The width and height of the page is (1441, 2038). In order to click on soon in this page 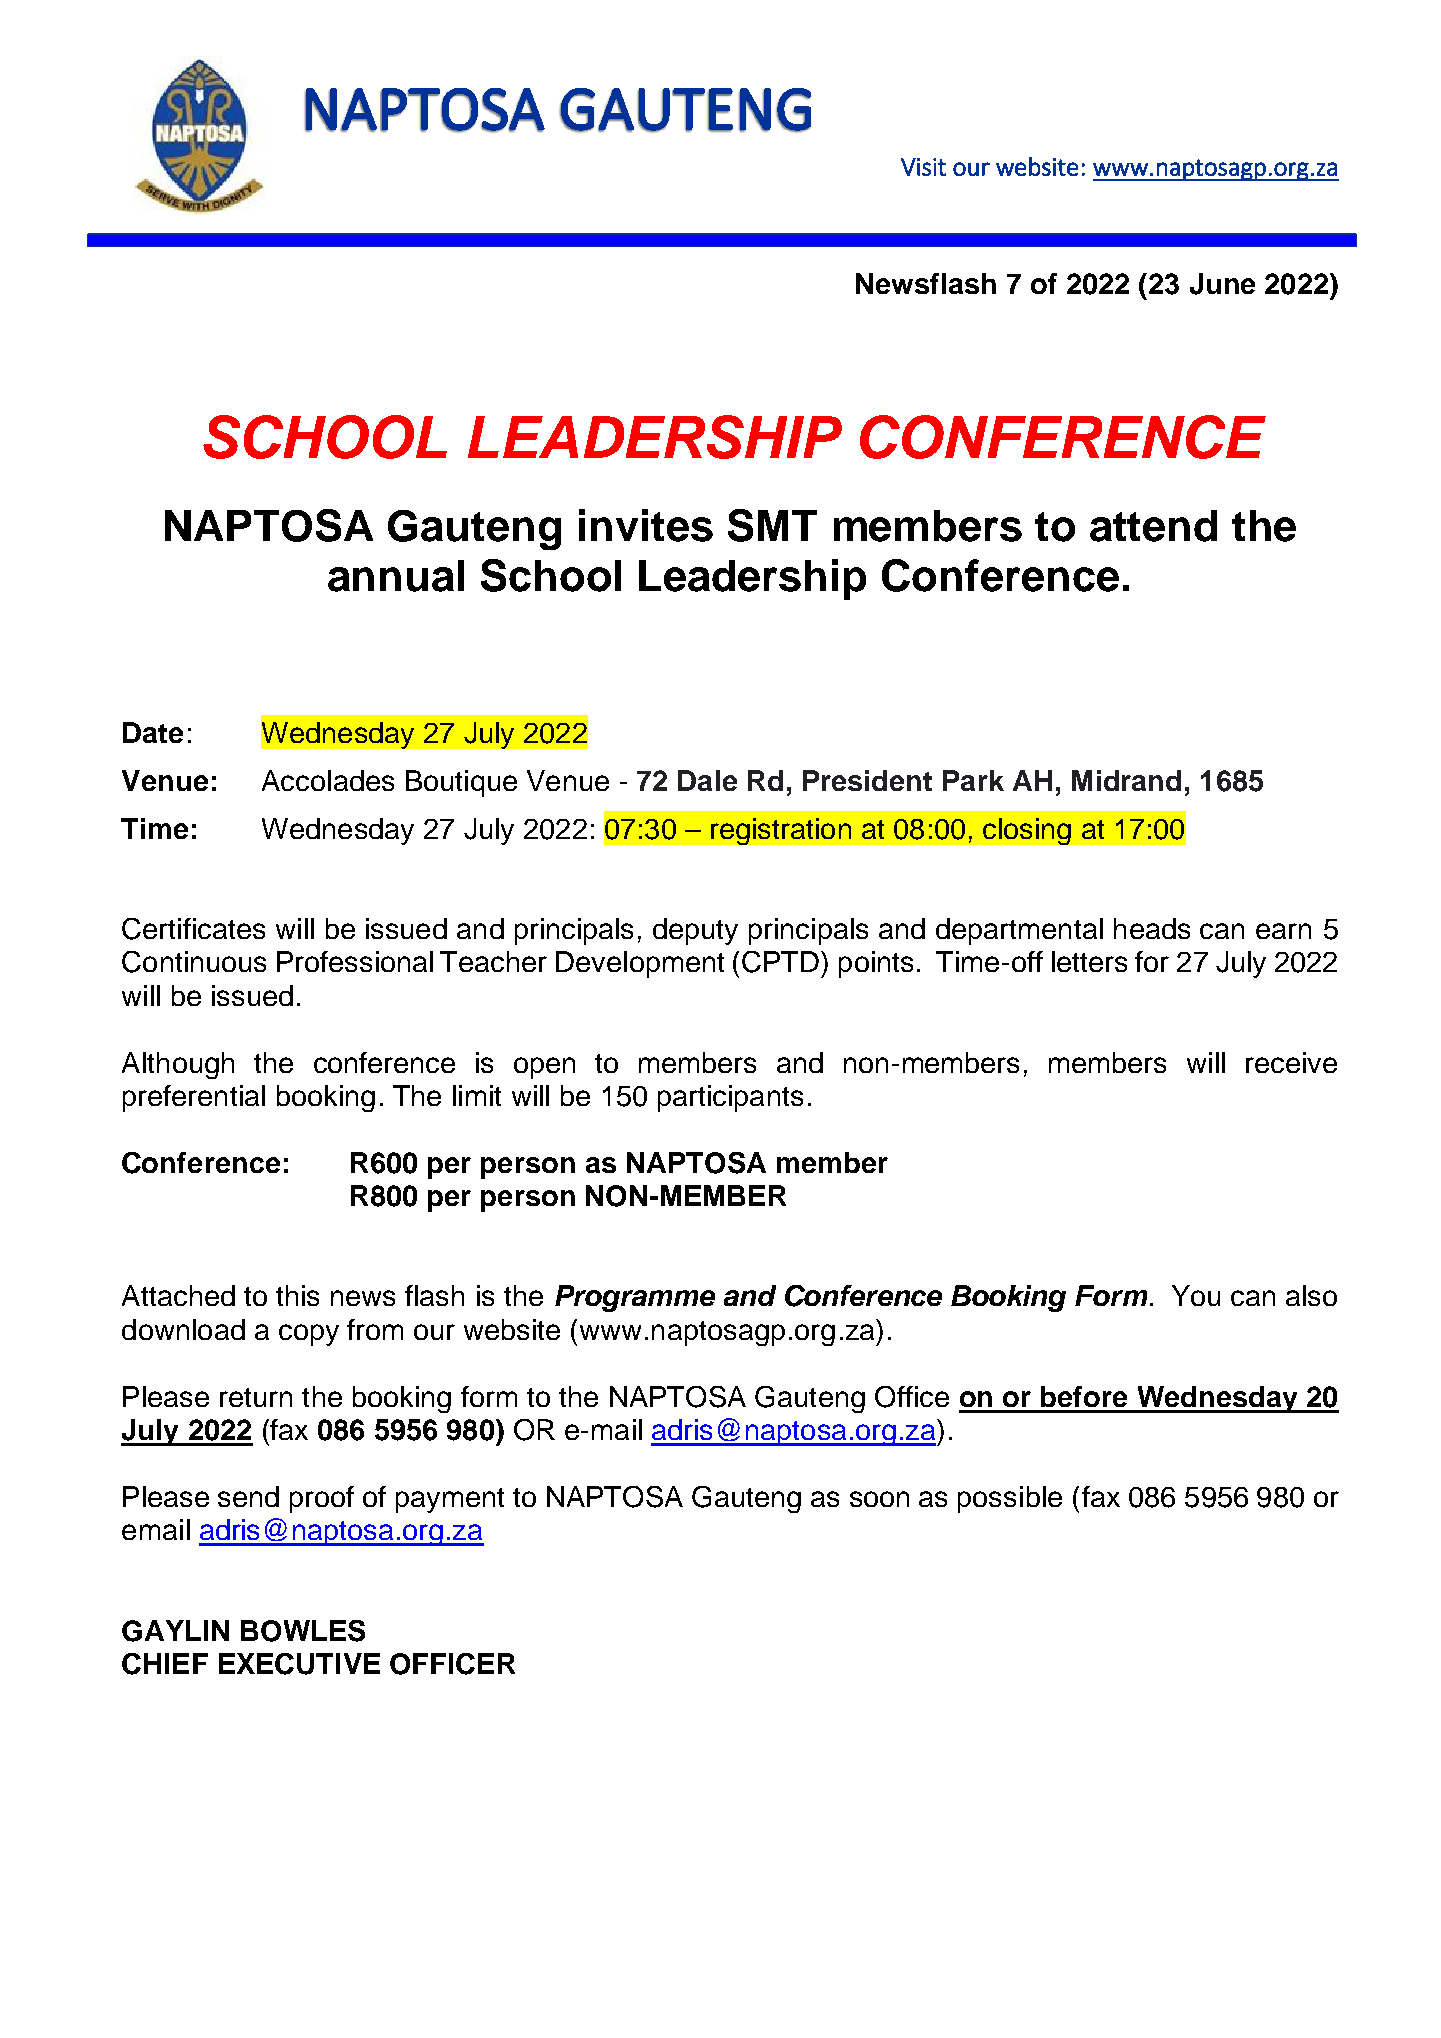, I will do `click(879, 1499)`.
